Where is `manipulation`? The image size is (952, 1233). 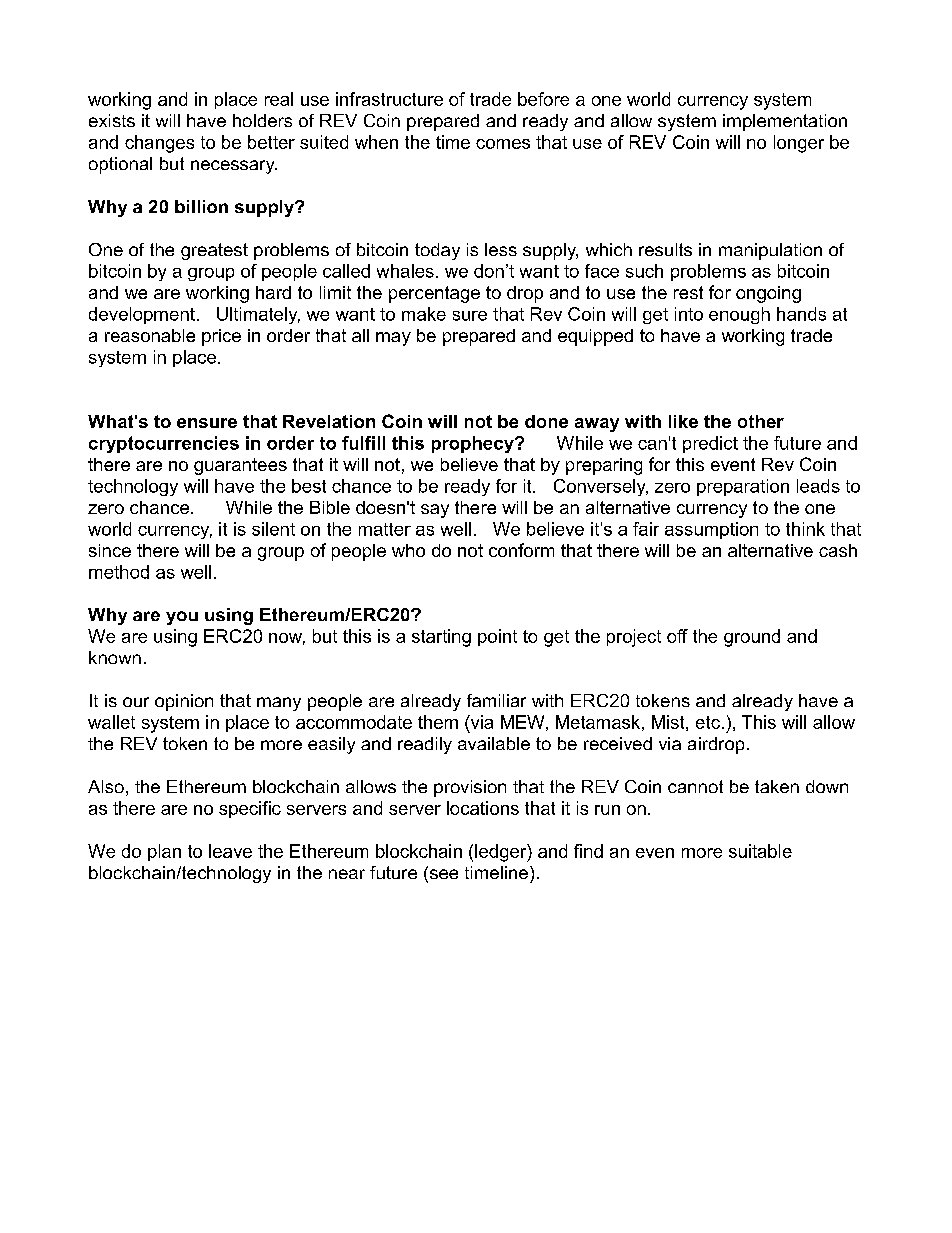
manipulation is located at coordinates (770, 251).
